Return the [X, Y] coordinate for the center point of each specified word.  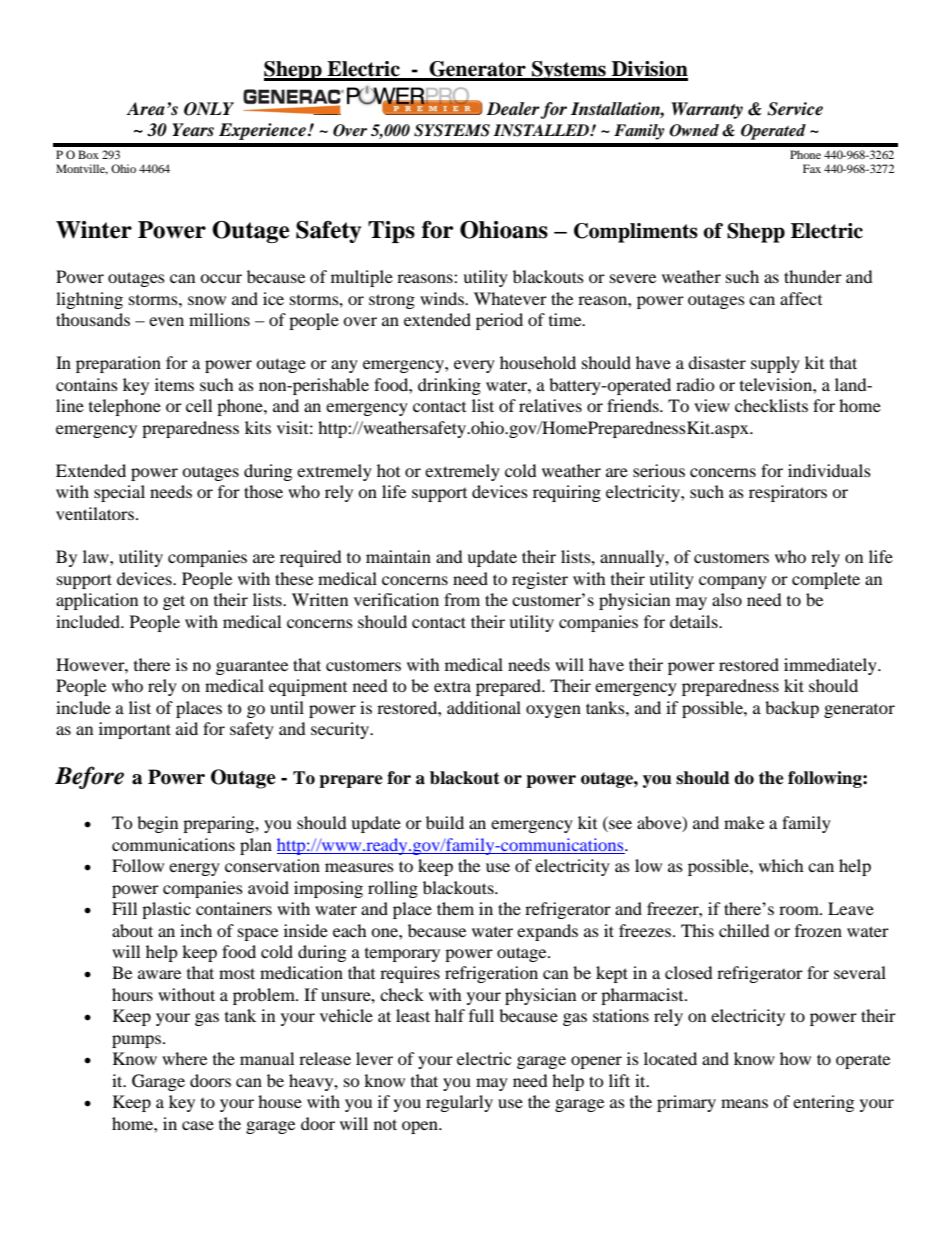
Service [795, 109]
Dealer [513, 110]
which [781, 865]
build [445, 822]
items [174, 384]
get [174, 602]
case [198, 1125]
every [474, 366]
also [727, 599]
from [462, 599]
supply [775, 364]
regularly [459, 1103]
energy [194, 869]
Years [193, 130]
